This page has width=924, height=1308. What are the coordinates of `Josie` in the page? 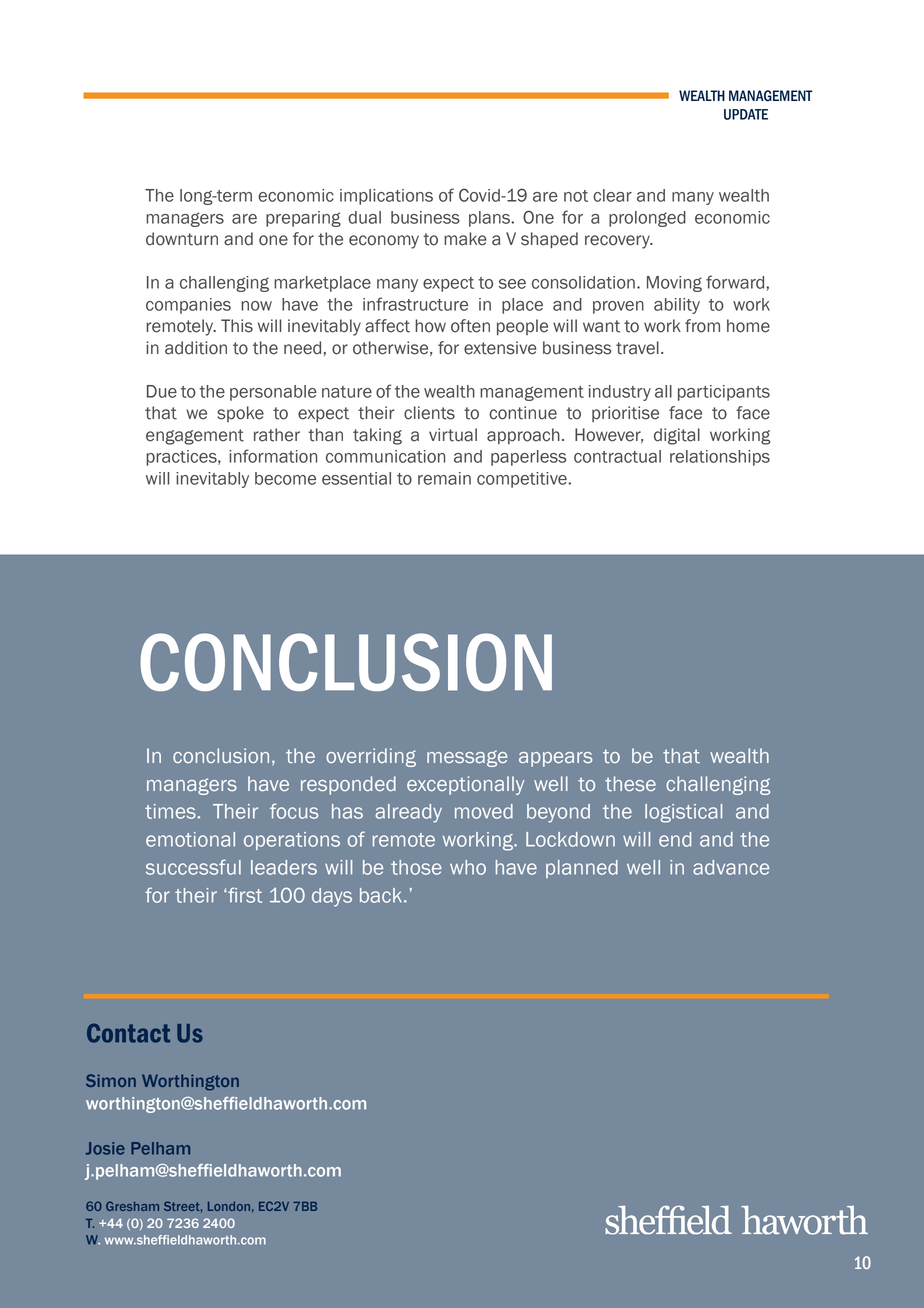 It's located at (105, 1148).
